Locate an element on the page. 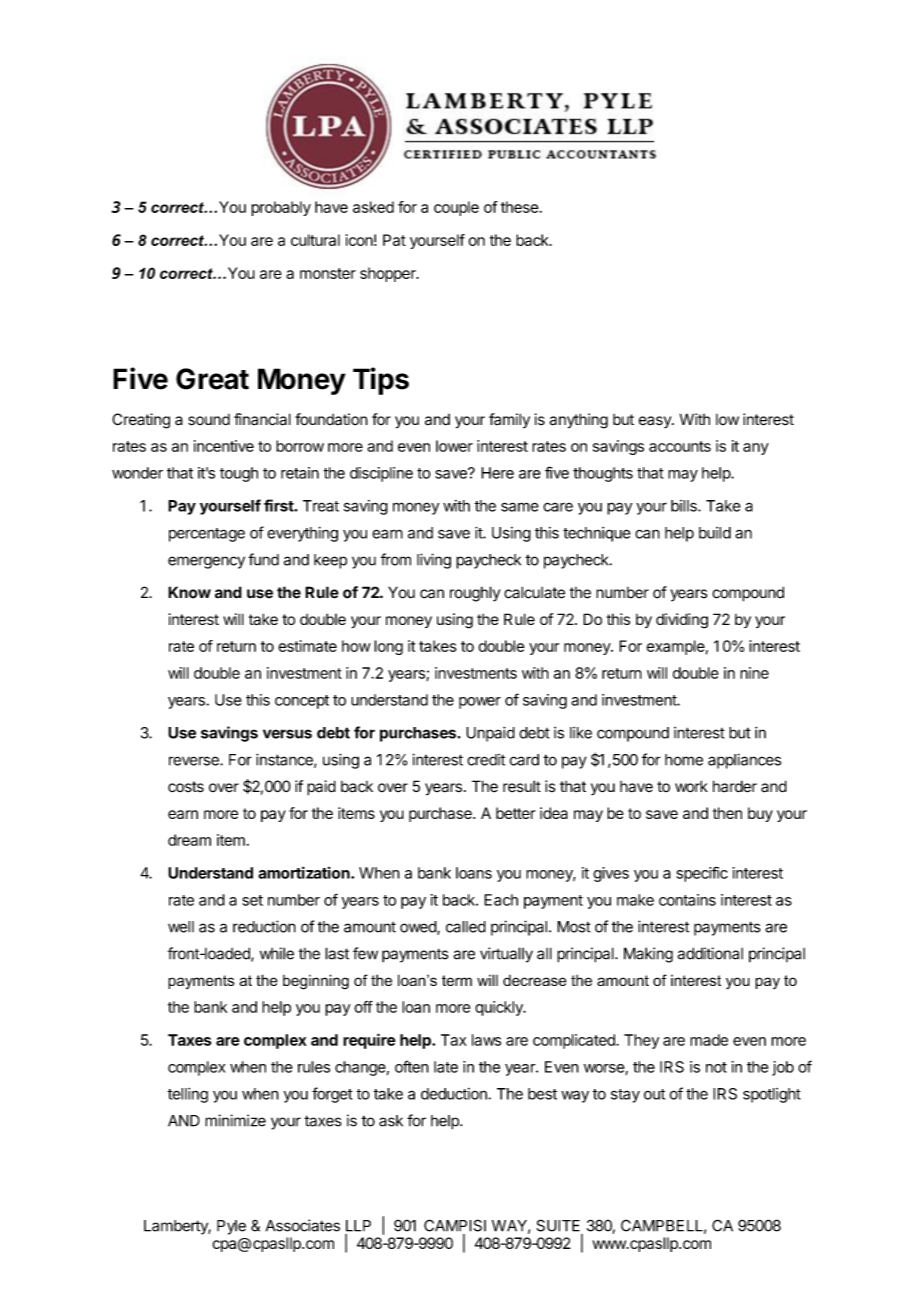  set is located at coordinates (252, 900).
